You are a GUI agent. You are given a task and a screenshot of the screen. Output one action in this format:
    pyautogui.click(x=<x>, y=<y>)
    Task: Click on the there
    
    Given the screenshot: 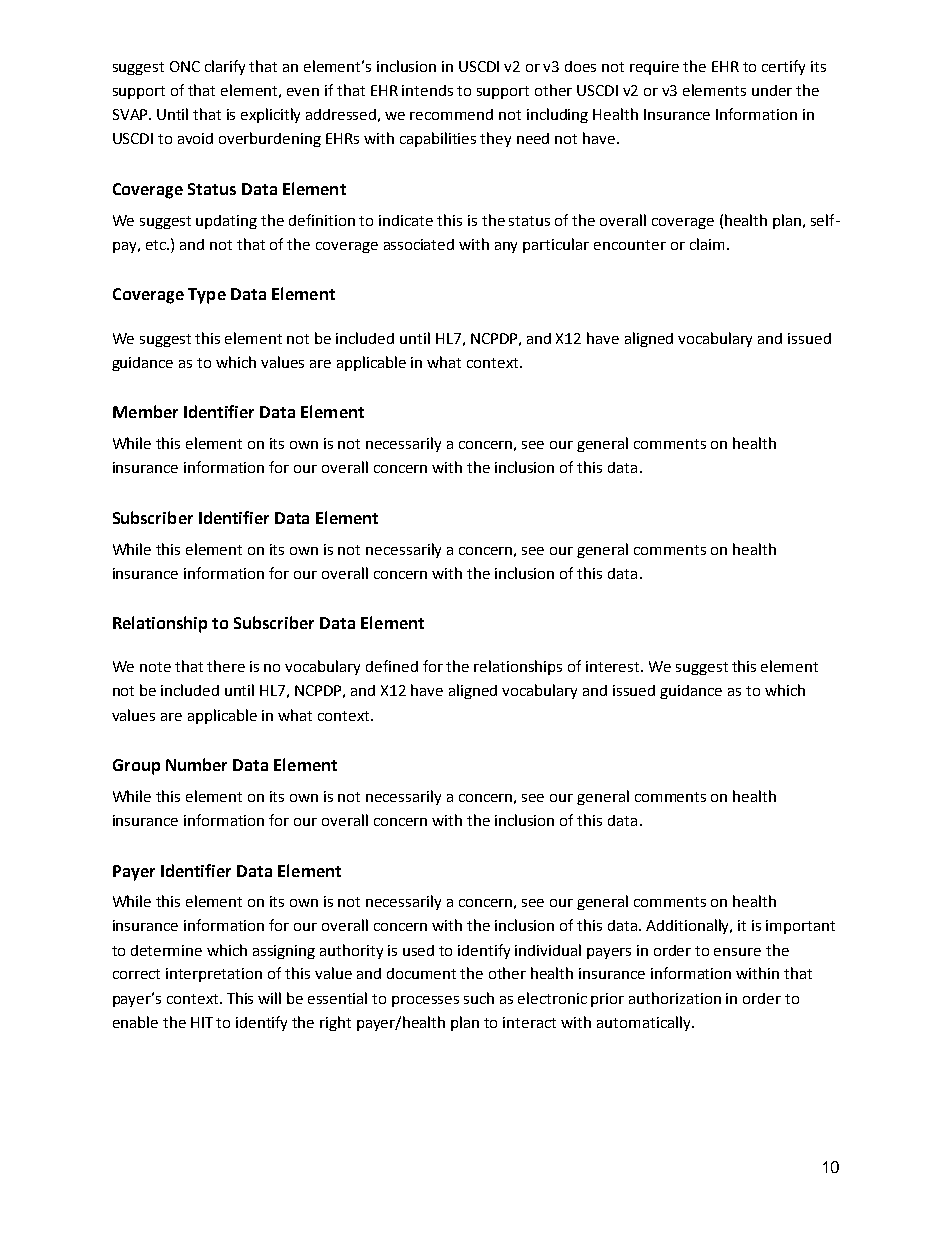 What is the action you would take?
    pyautogui.click(x=226, y=666)
